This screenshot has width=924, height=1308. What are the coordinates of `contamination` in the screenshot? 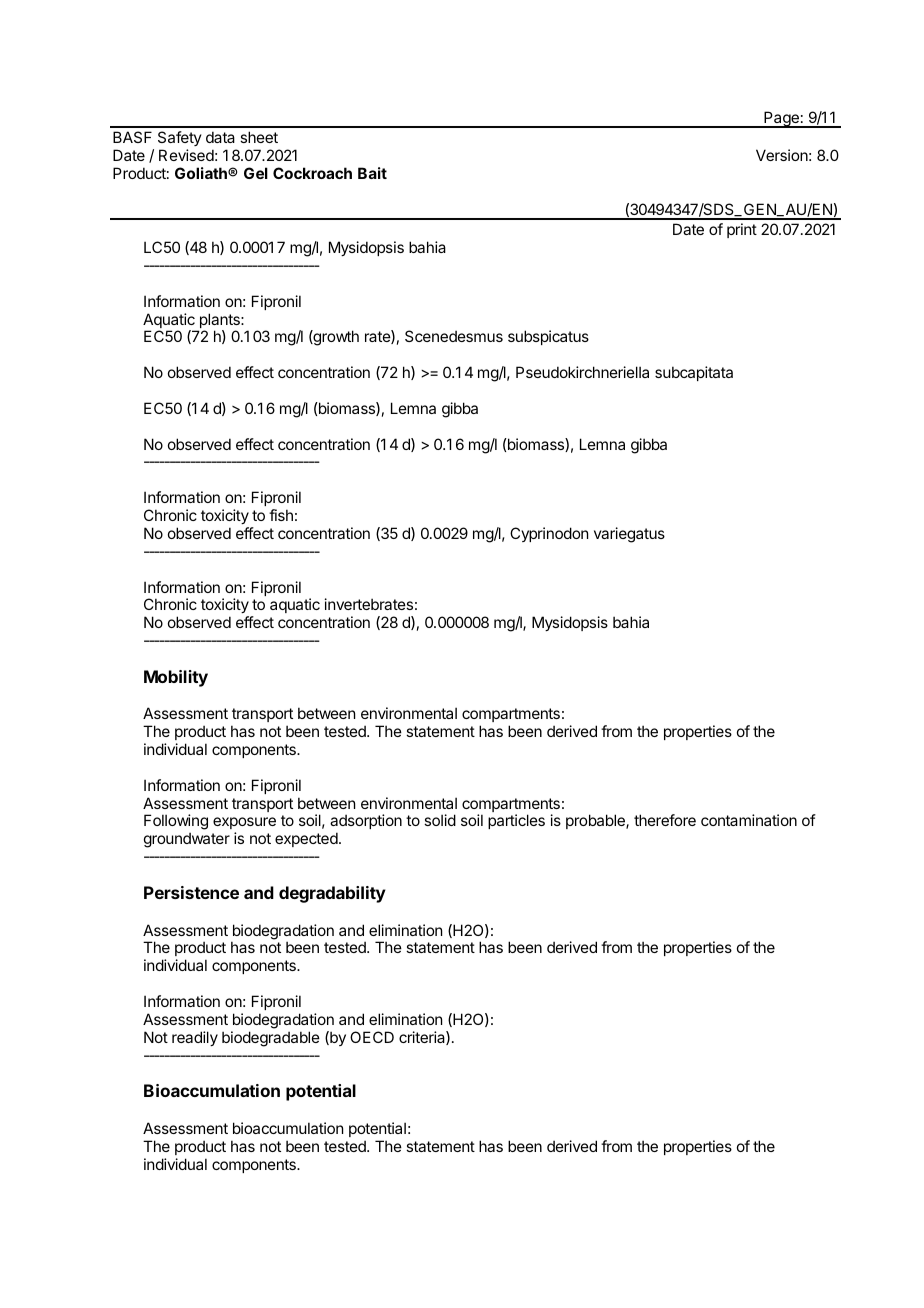 It's located at (749, 820).
